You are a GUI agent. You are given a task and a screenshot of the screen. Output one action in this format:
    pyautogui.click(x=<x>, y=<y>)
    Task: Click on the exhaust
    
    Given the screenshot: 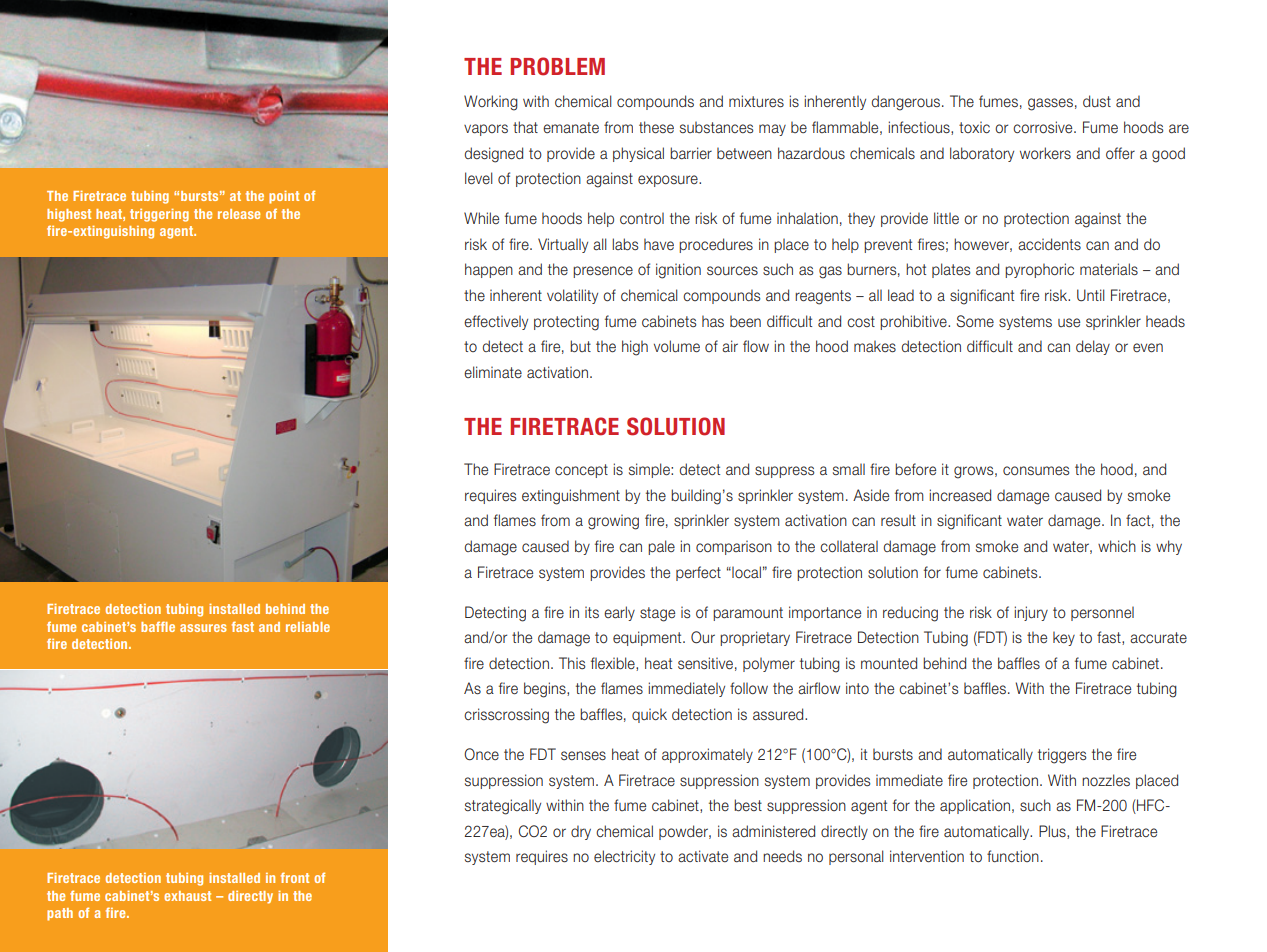 What is the action you would take?
    pyautogui.click(x=187, y=896)
